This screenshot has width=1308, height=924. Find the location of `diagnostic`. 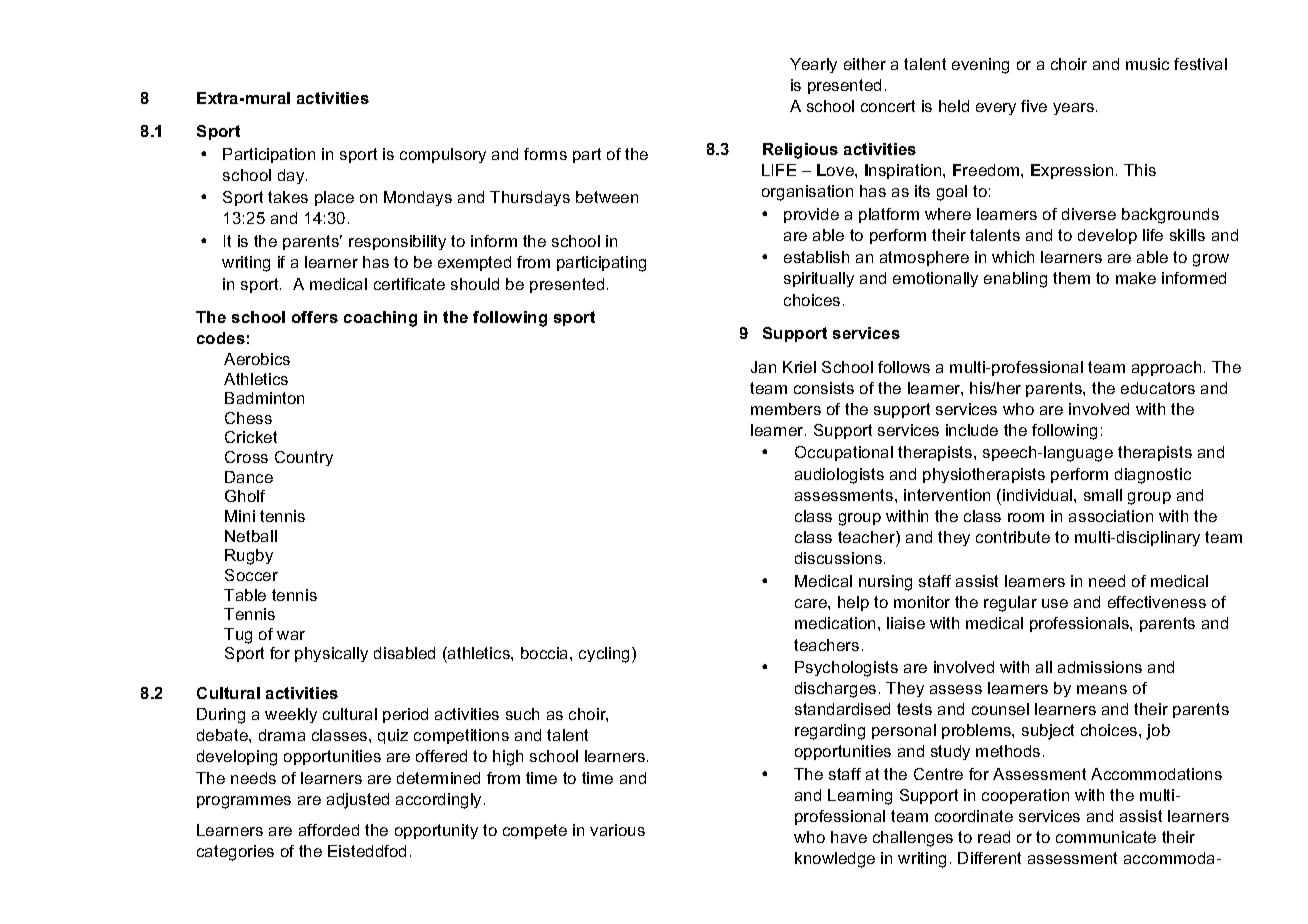

diagnostic is located at coordinates (1153, 476).
